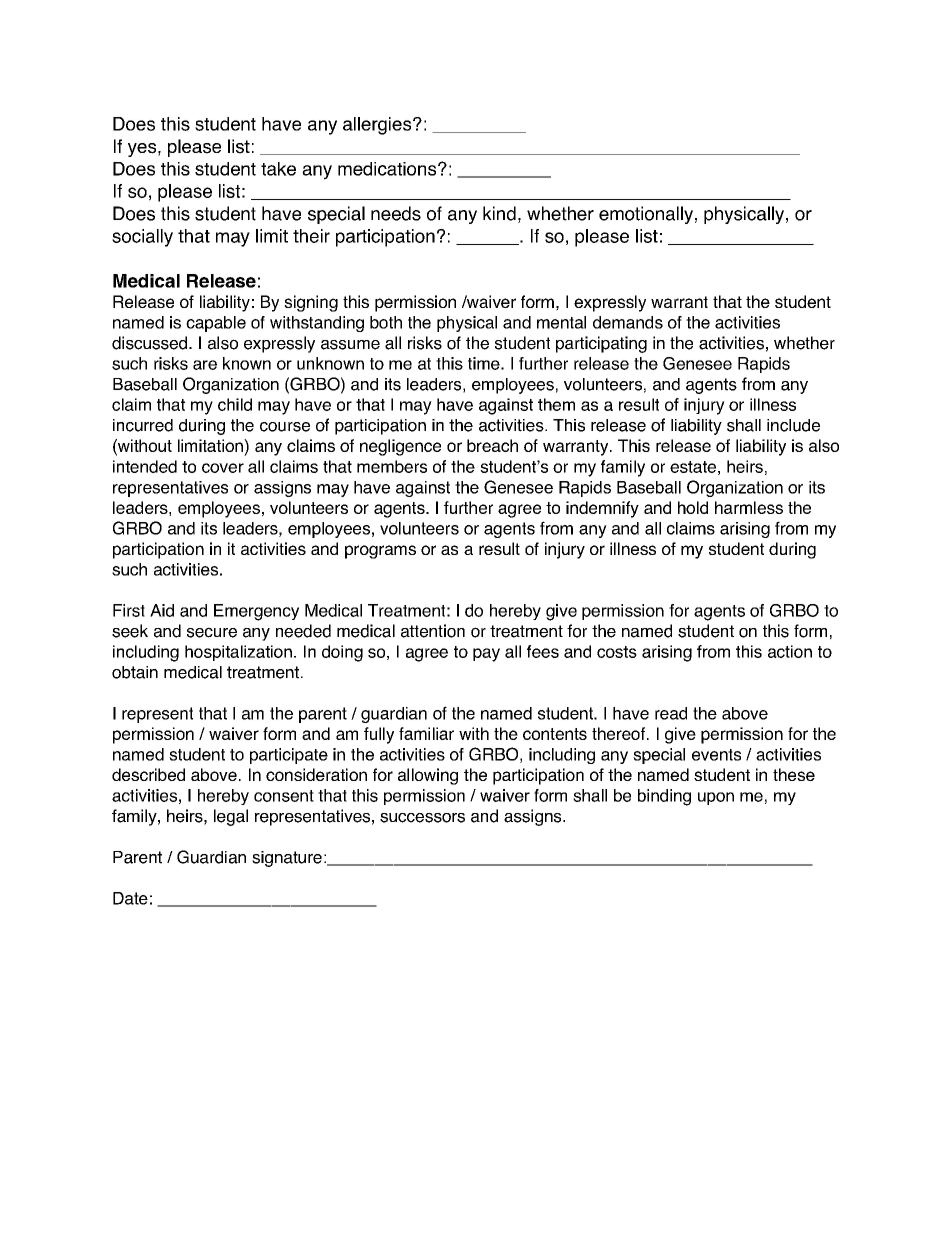 The width and height of the screenshot is (952, 1233). Describe the element at coordinates (386, 322) in the screenshot. I see `both` at that location.
